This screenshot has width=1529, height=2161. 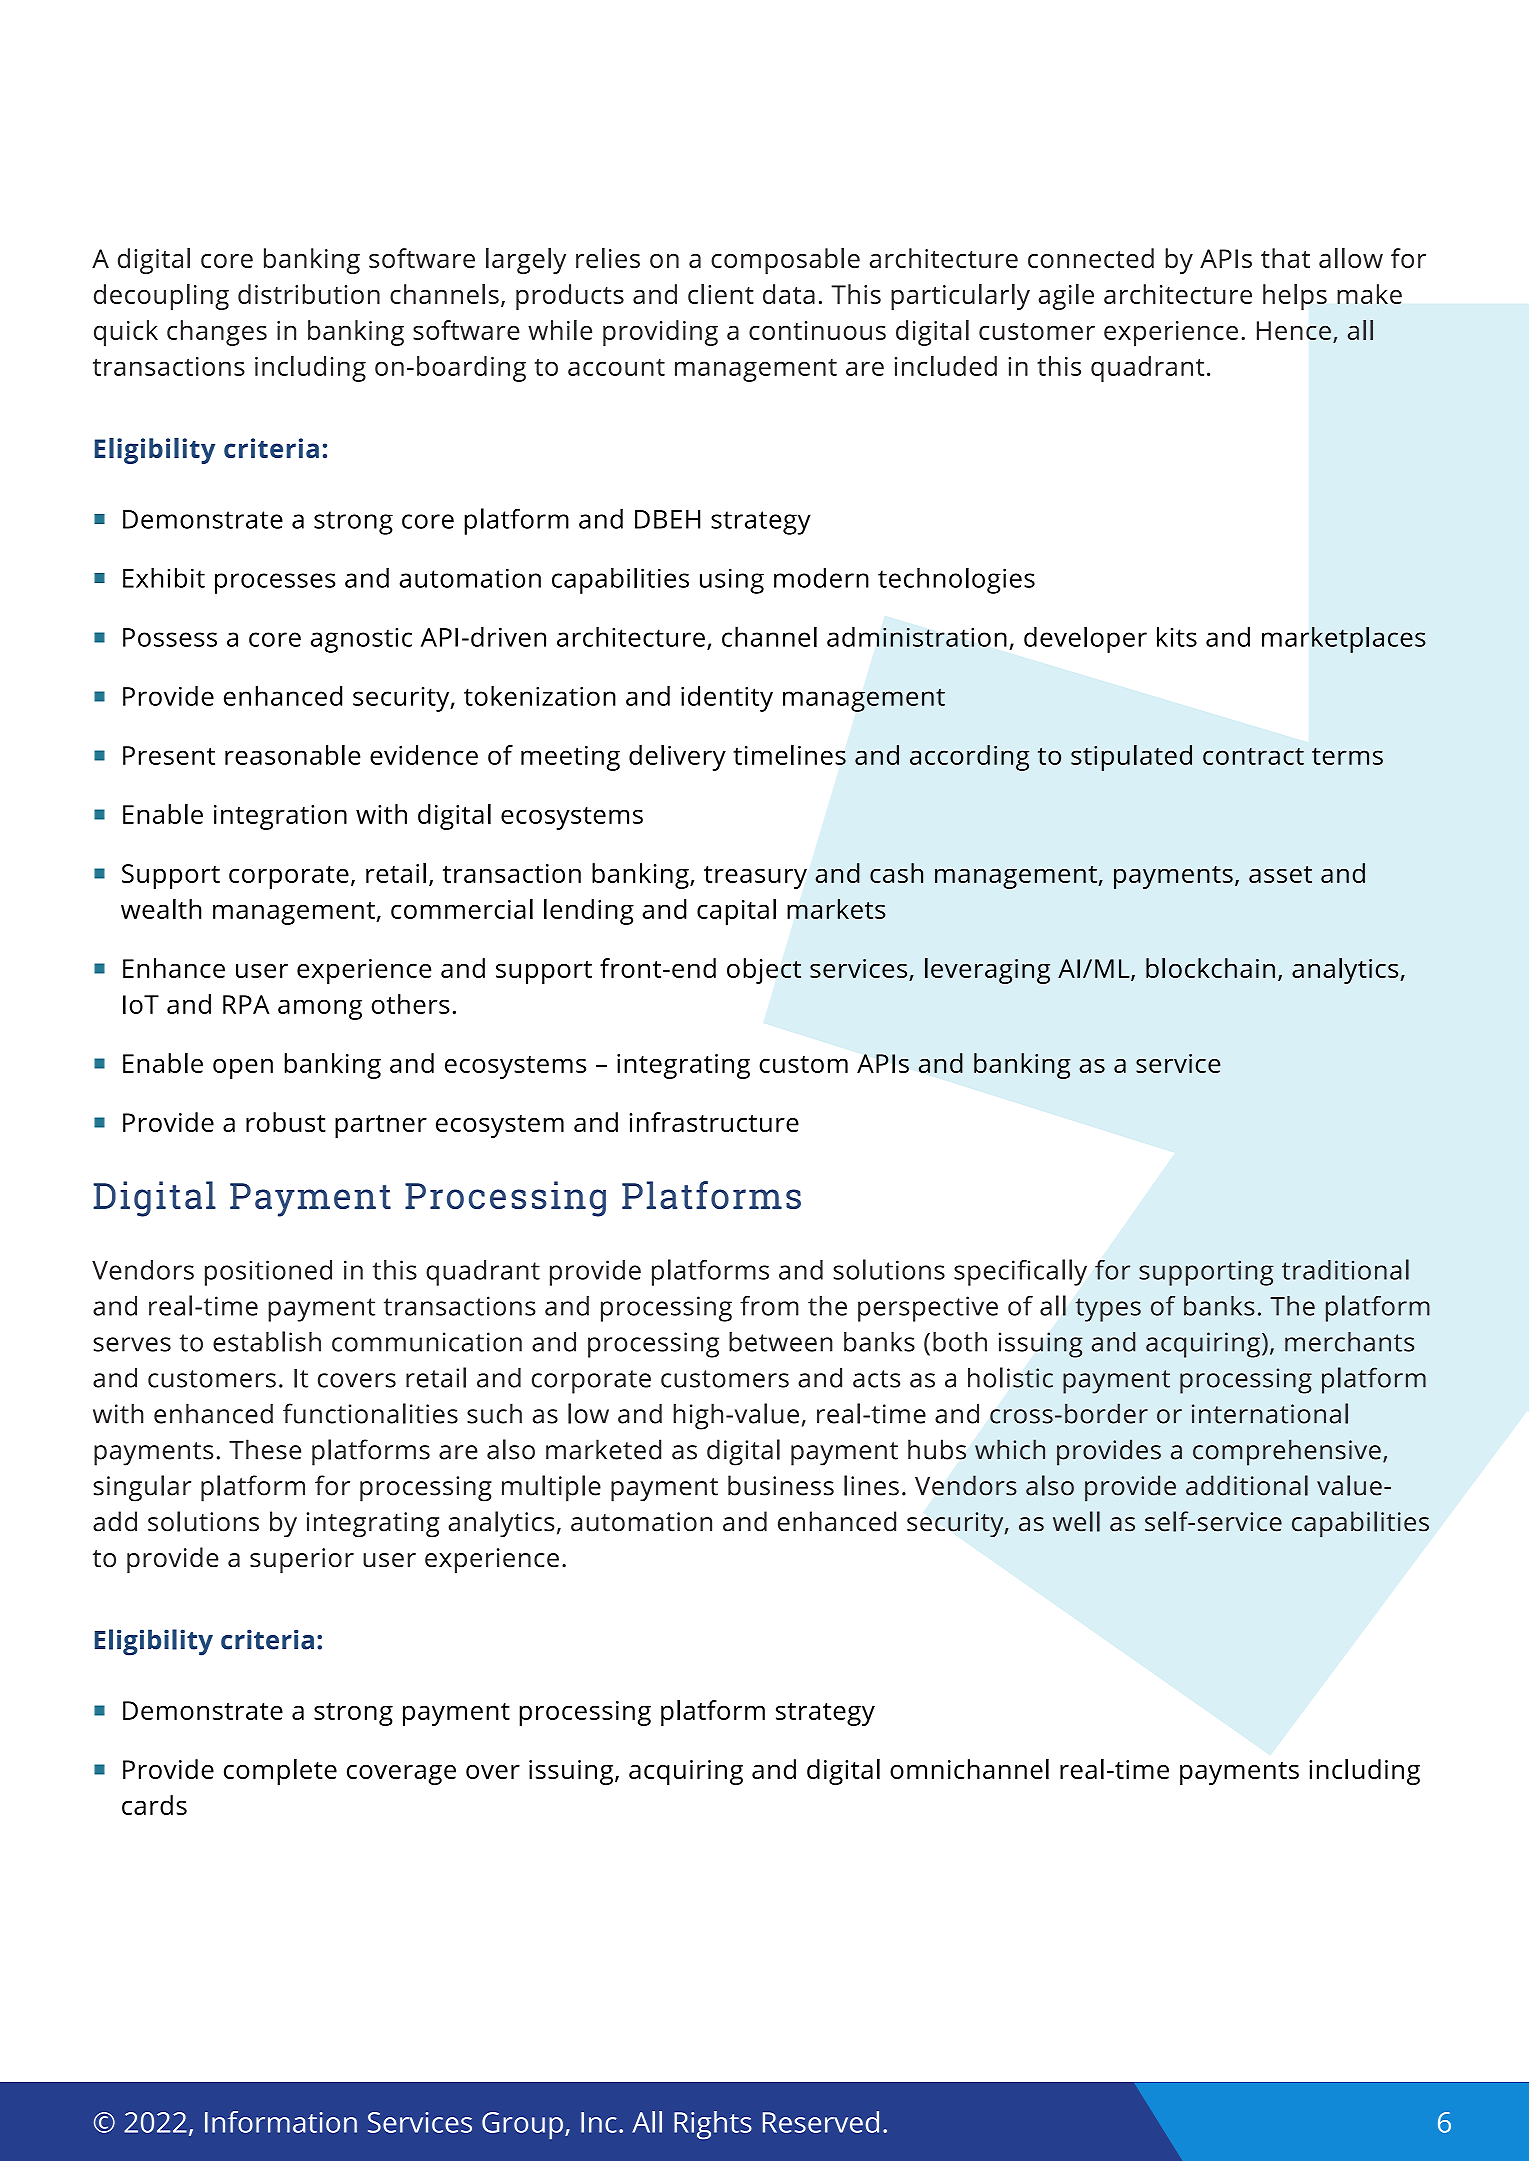 I want to click on contract, so click(x=1253, y=756).
